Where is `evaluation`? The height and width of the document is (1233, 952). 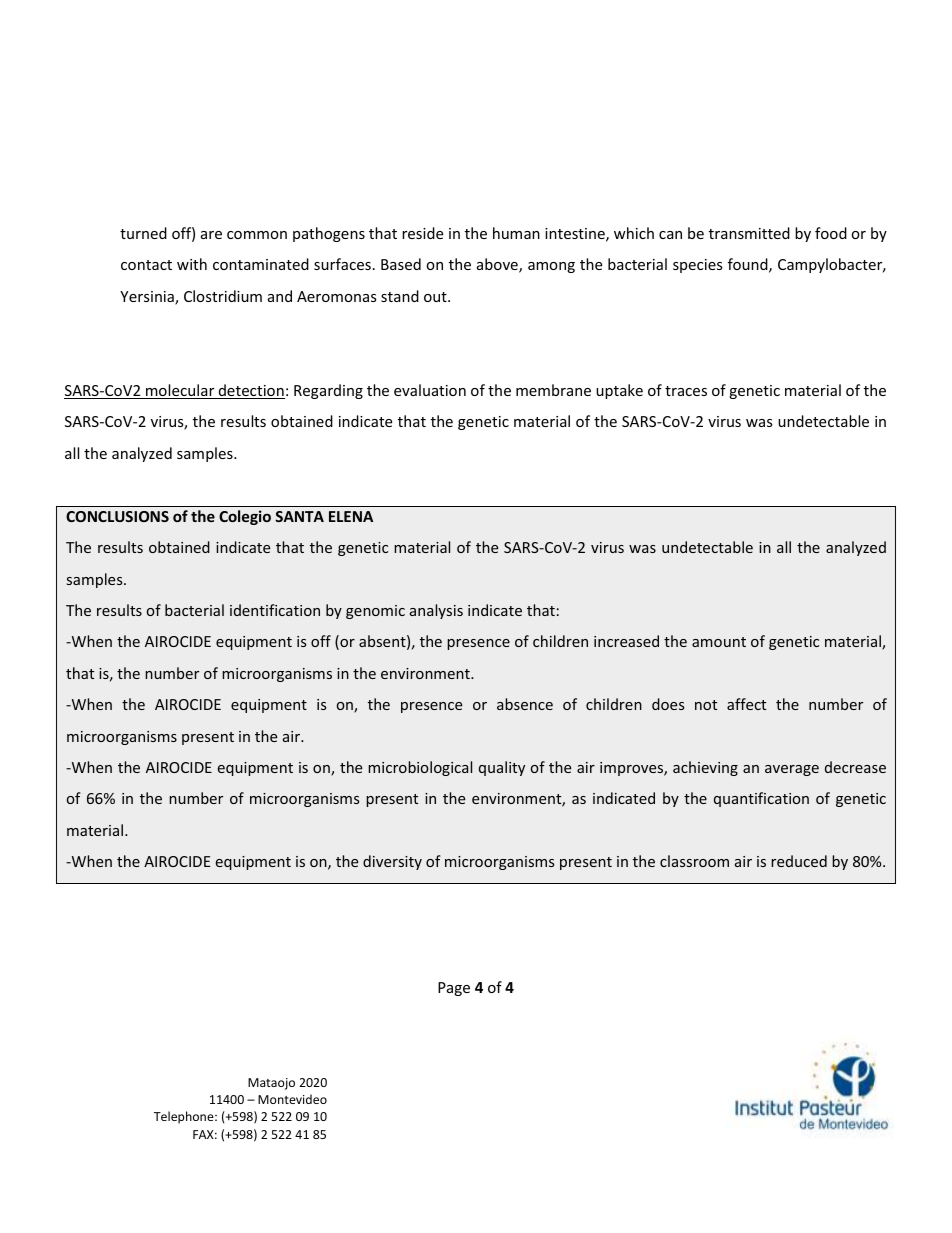 evaluation is located at coordinates (430, 390).
